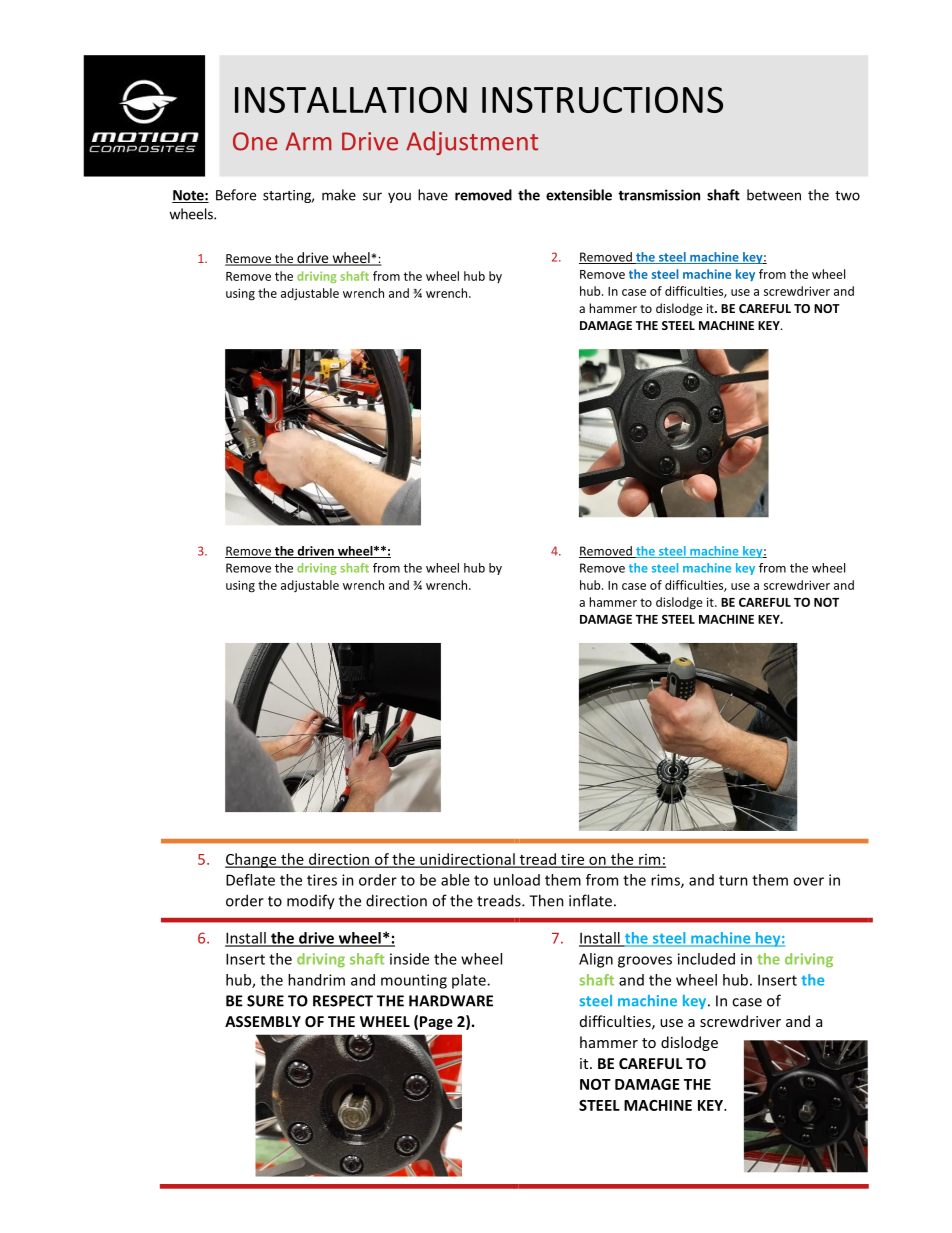  Describe the element at coordinates (774, 195) in the document. I see `between` at that location.
